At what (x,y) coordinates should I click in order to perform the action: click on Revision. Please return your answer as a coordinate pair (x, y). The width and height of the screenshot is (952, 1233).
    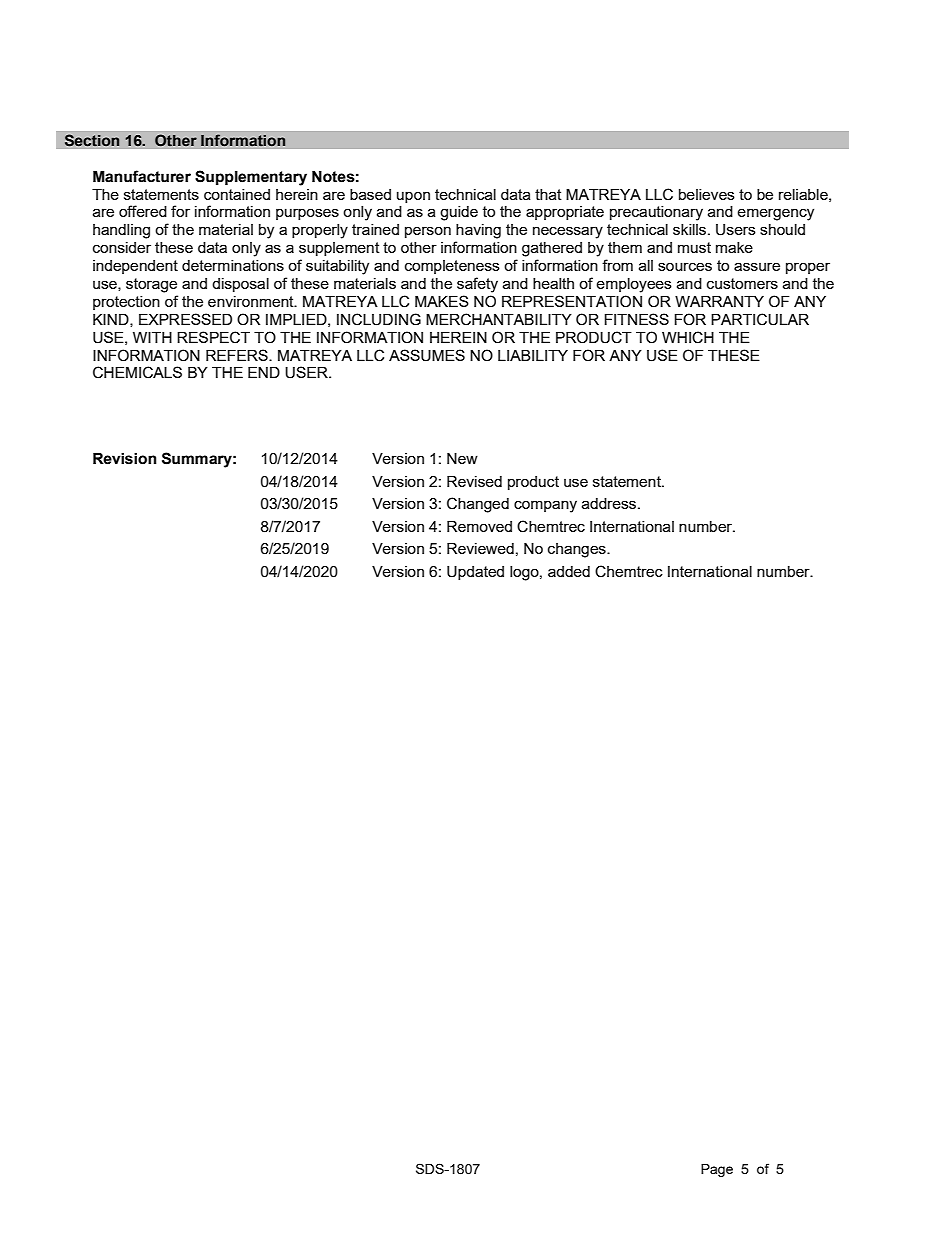
    Looking at the image, I should click on (125, 459).
